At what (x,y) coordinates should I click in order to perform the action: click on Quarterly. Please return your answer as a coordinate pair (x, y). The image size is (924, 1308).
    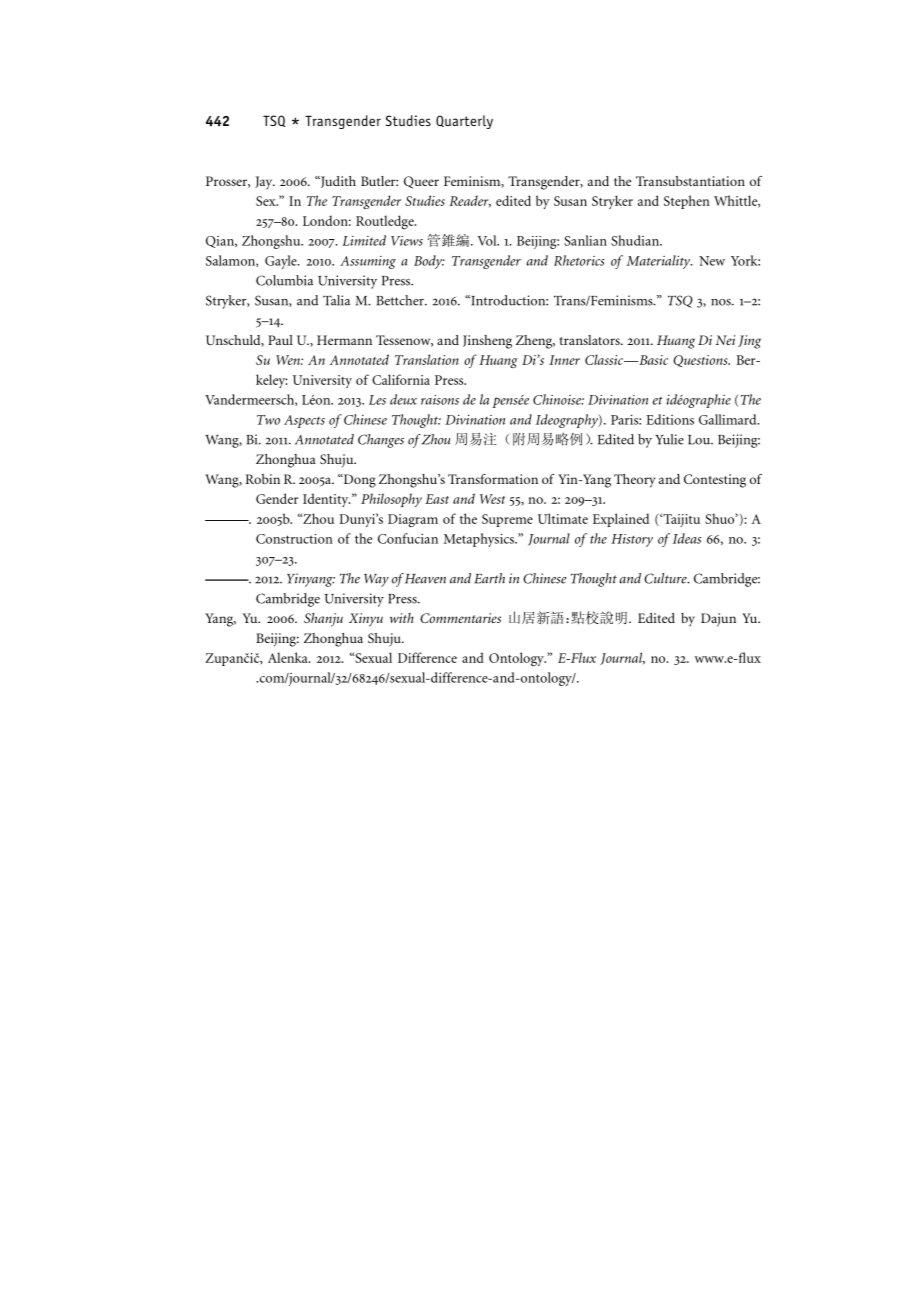
    Looking at the image, I should click on (464, 122).
